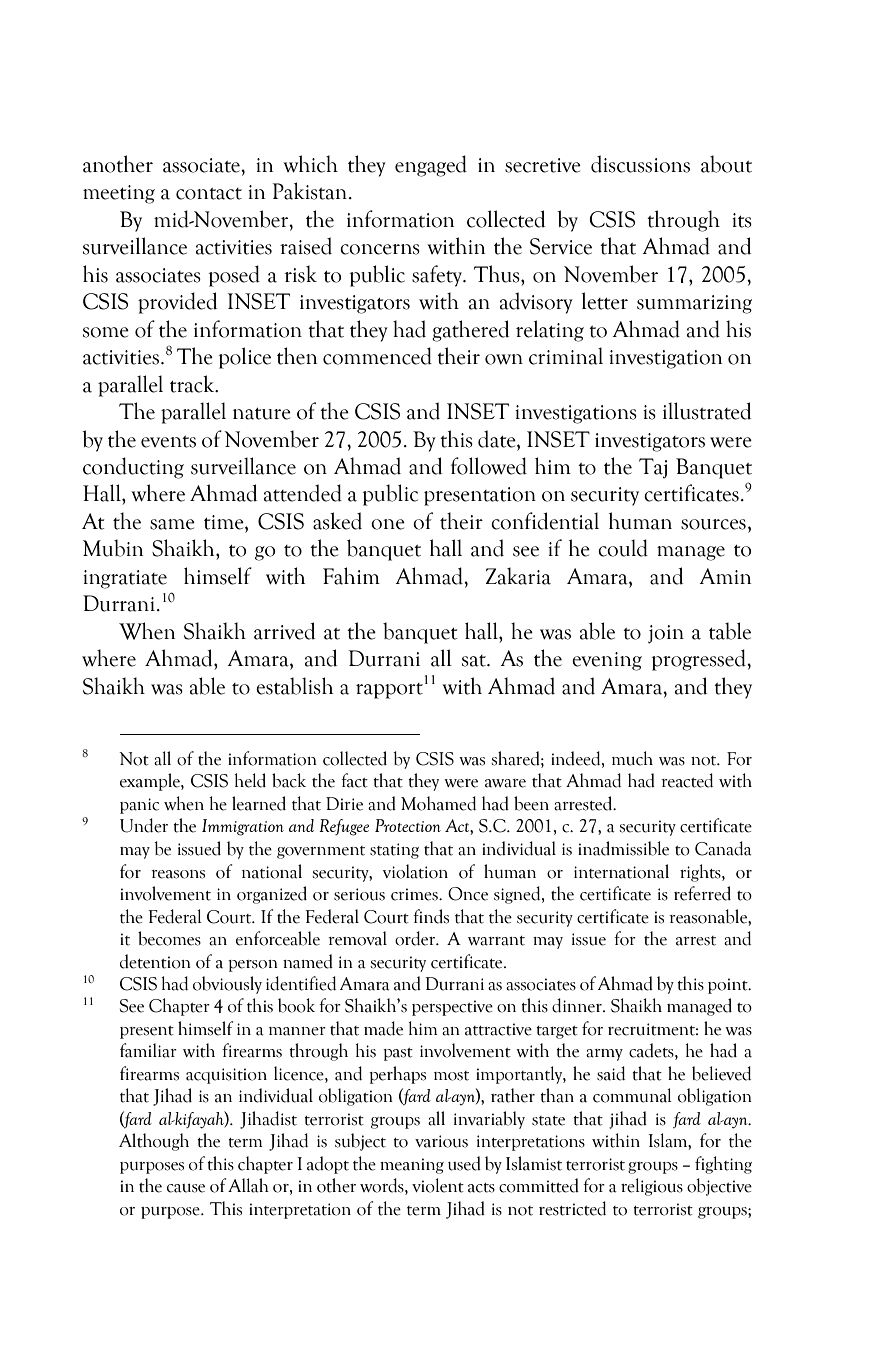  Describe the element at coordinates (700, 660) in the screenshot. I see `progressed` at that location.
